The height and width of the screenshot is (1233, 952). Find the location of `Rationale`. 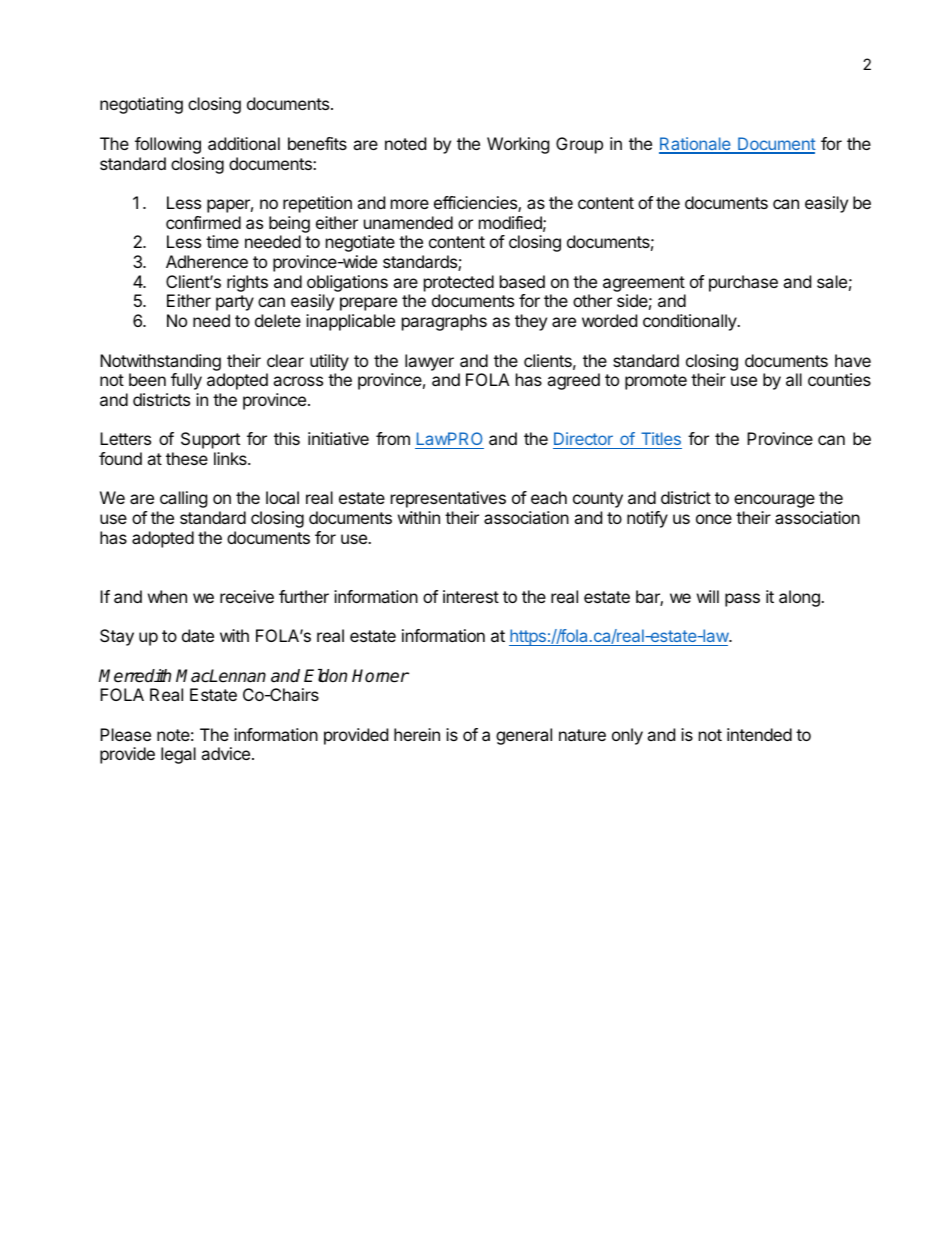

Rationale is located at coordinates (696, 145).
